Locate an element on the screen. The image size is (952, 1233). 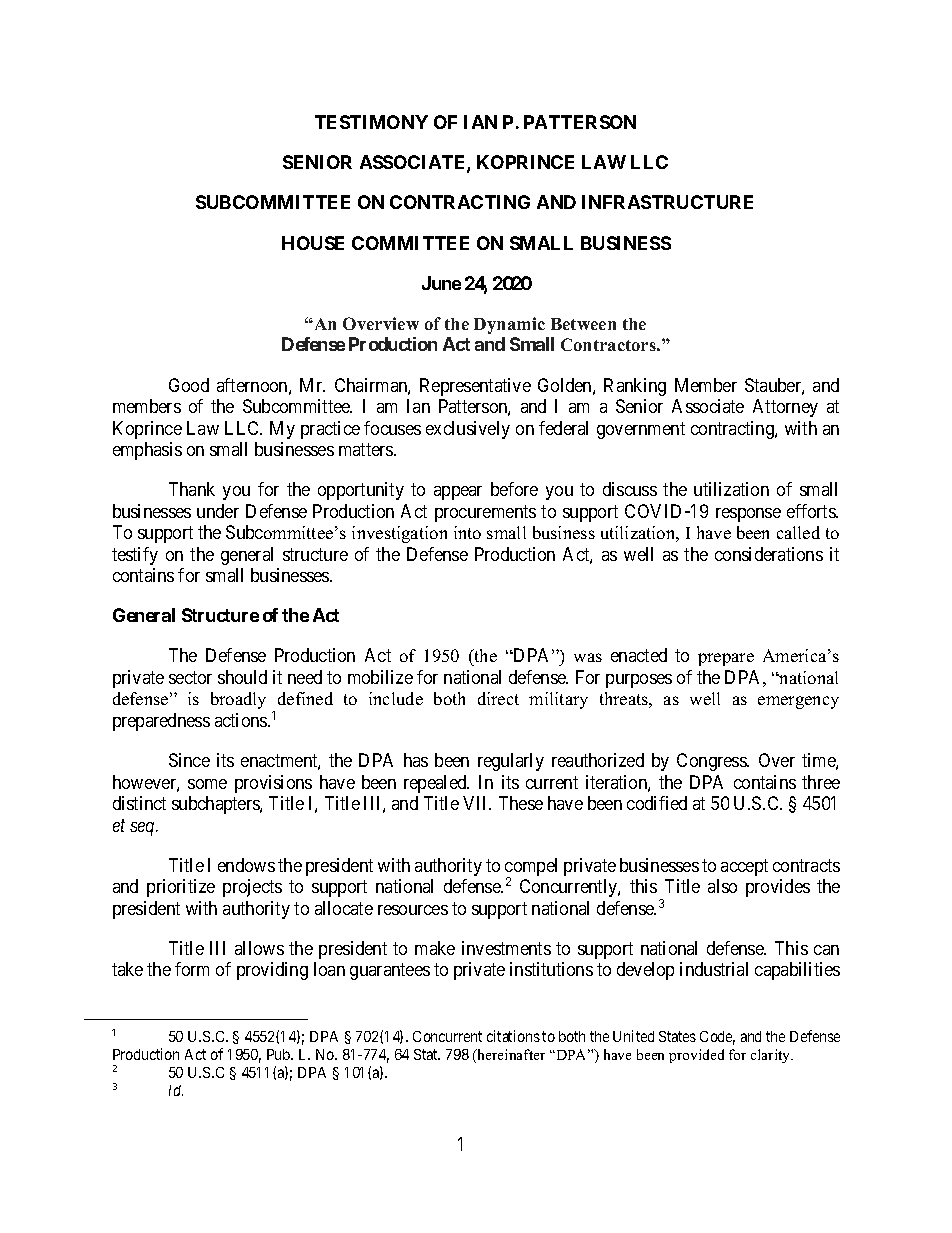
Congress is located at coordinates (712, 762).
